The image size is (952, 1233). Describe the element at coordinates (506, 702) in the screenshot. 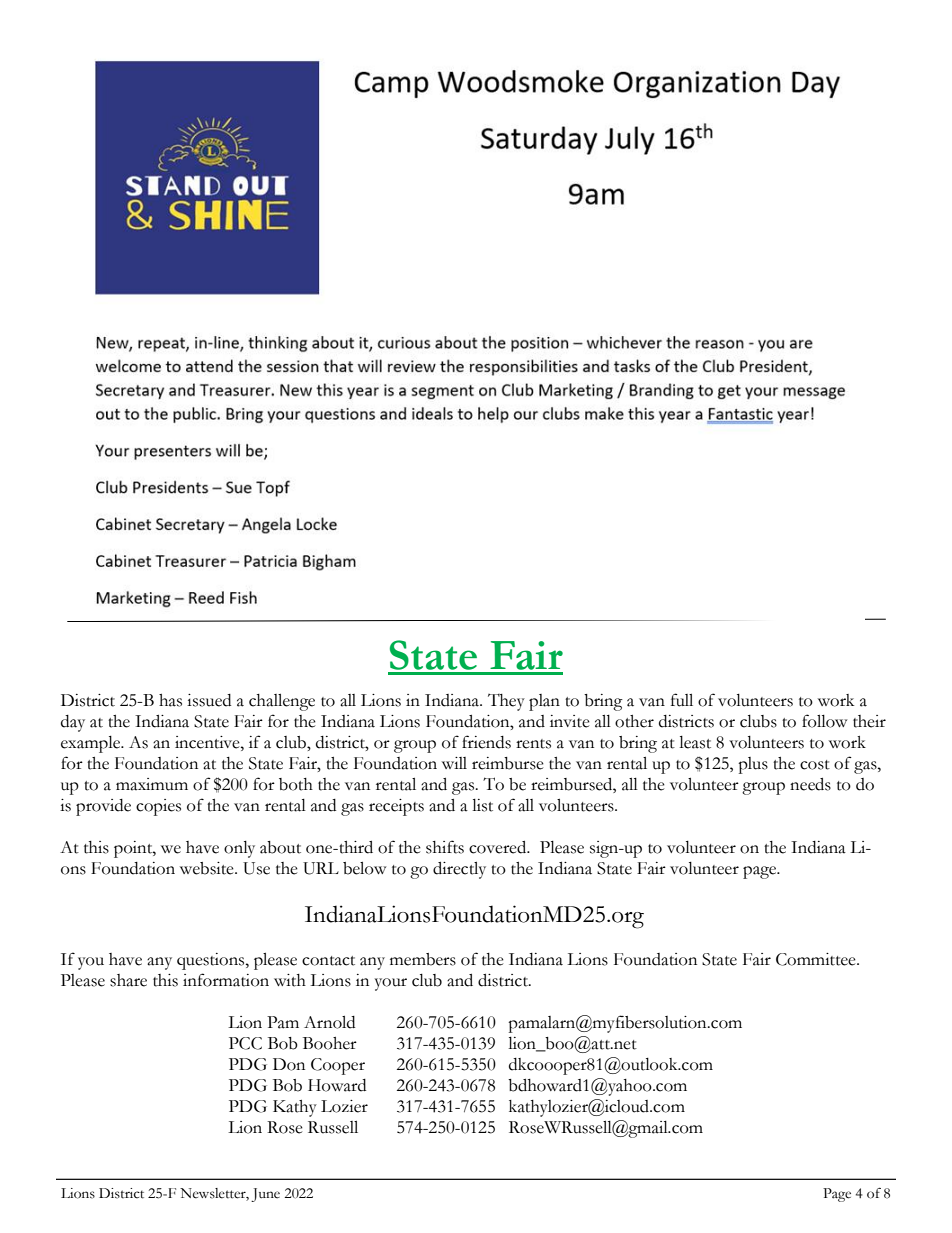

I see `They` at that location.
